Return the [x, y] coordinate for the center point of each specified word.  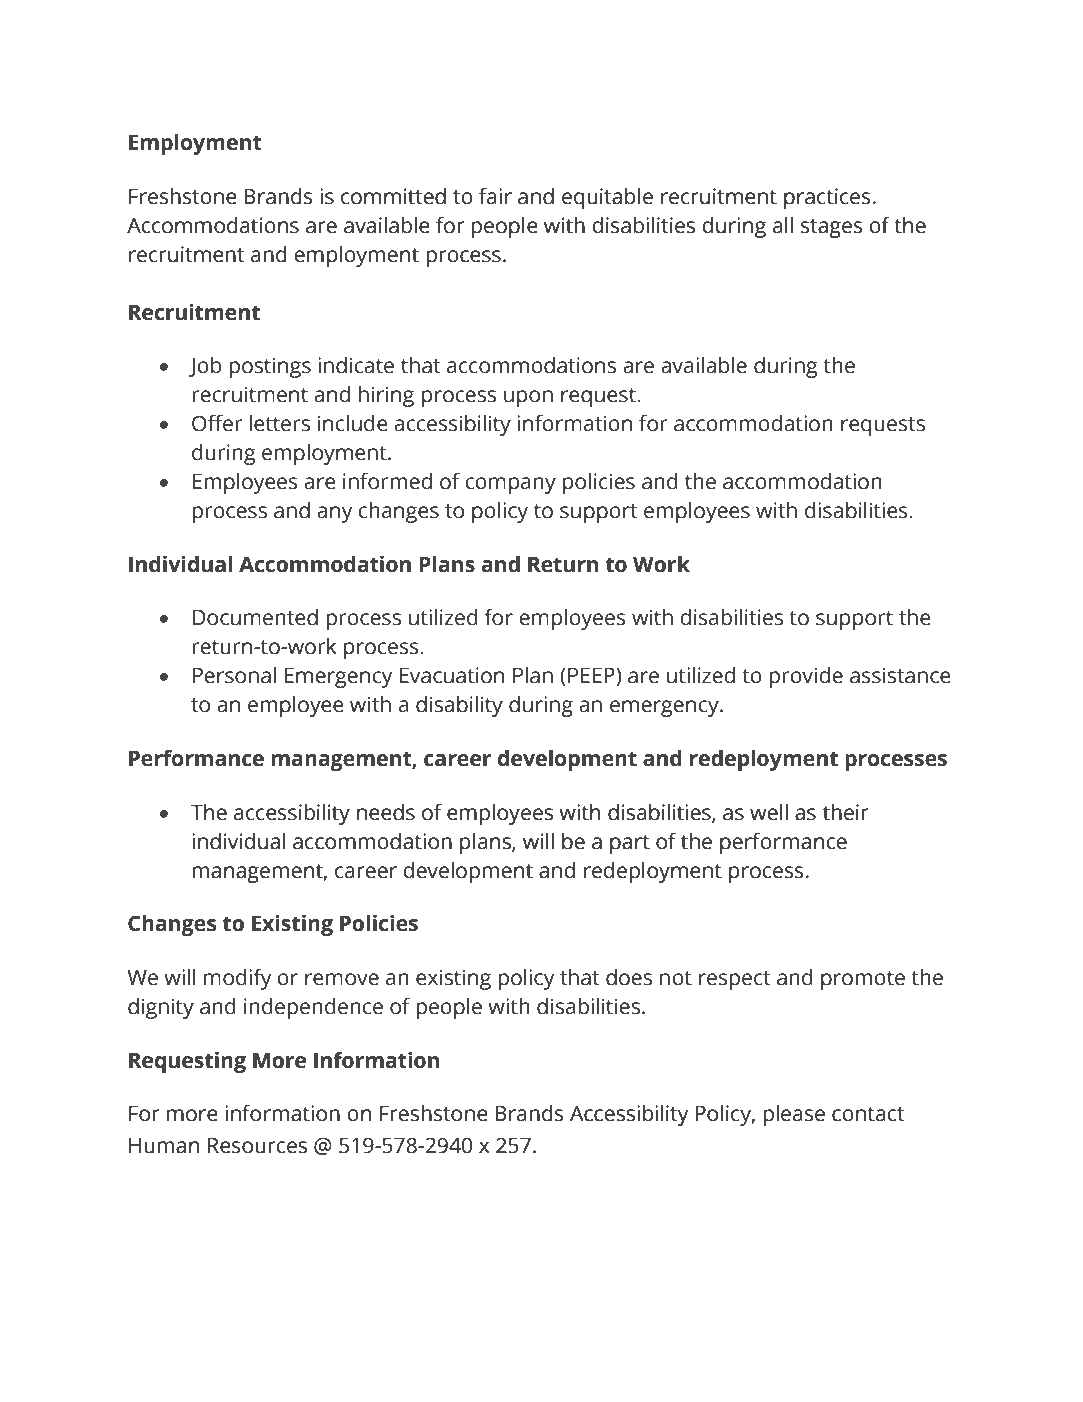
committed [393, 196]
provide [806, 677]
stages [832, 228]
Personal [234, 675]
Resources [257, 1145]
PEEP [592, 676]
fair [495, 196]
